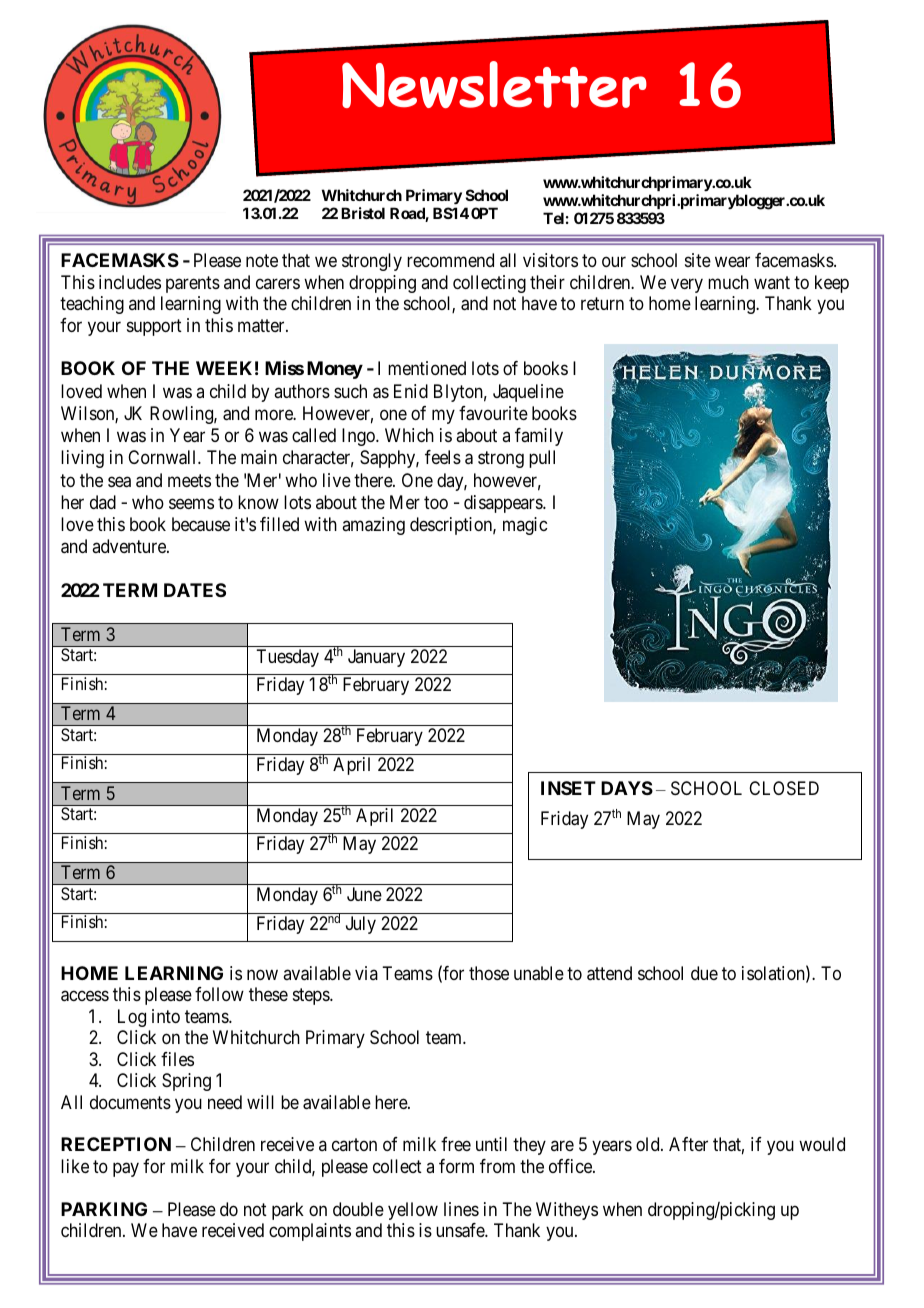  I want to click on note, so click(262, 260).
